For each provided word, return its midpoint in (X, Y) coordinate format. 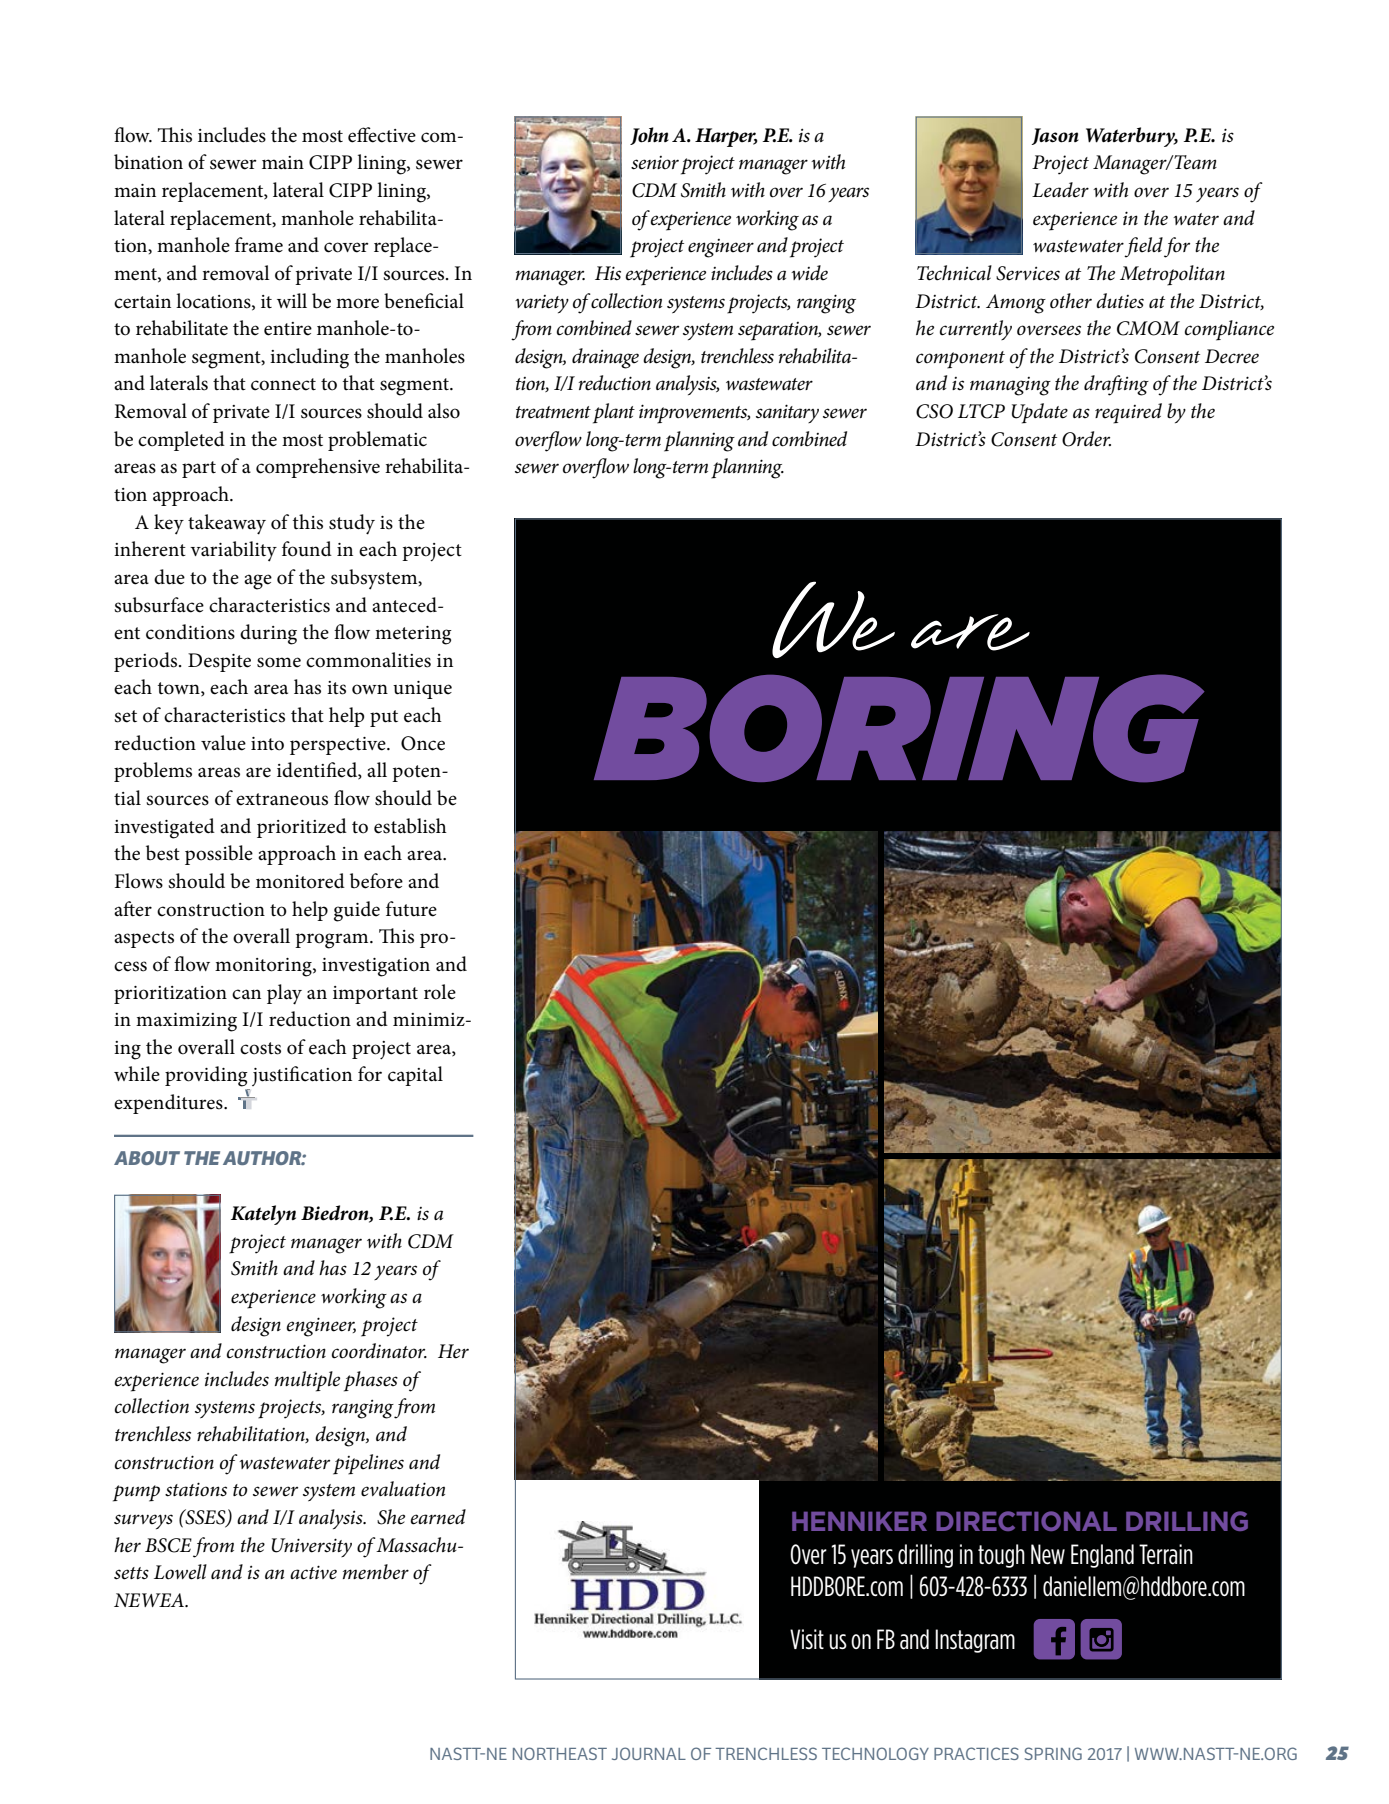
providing (206, 1076)
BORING (899, 728)
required (1128, 413)
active (313, 1572)
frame (259, 245)
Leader (1060, 190)
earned (438, 1517)
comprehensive (318, 468)
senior (655, 163)
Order (1086, 439)
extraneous (282, 799)
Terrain (1166, 1554)
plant (614, 413)
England (1102, 1556)
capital (415, 1076)
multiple (307, 1381)
